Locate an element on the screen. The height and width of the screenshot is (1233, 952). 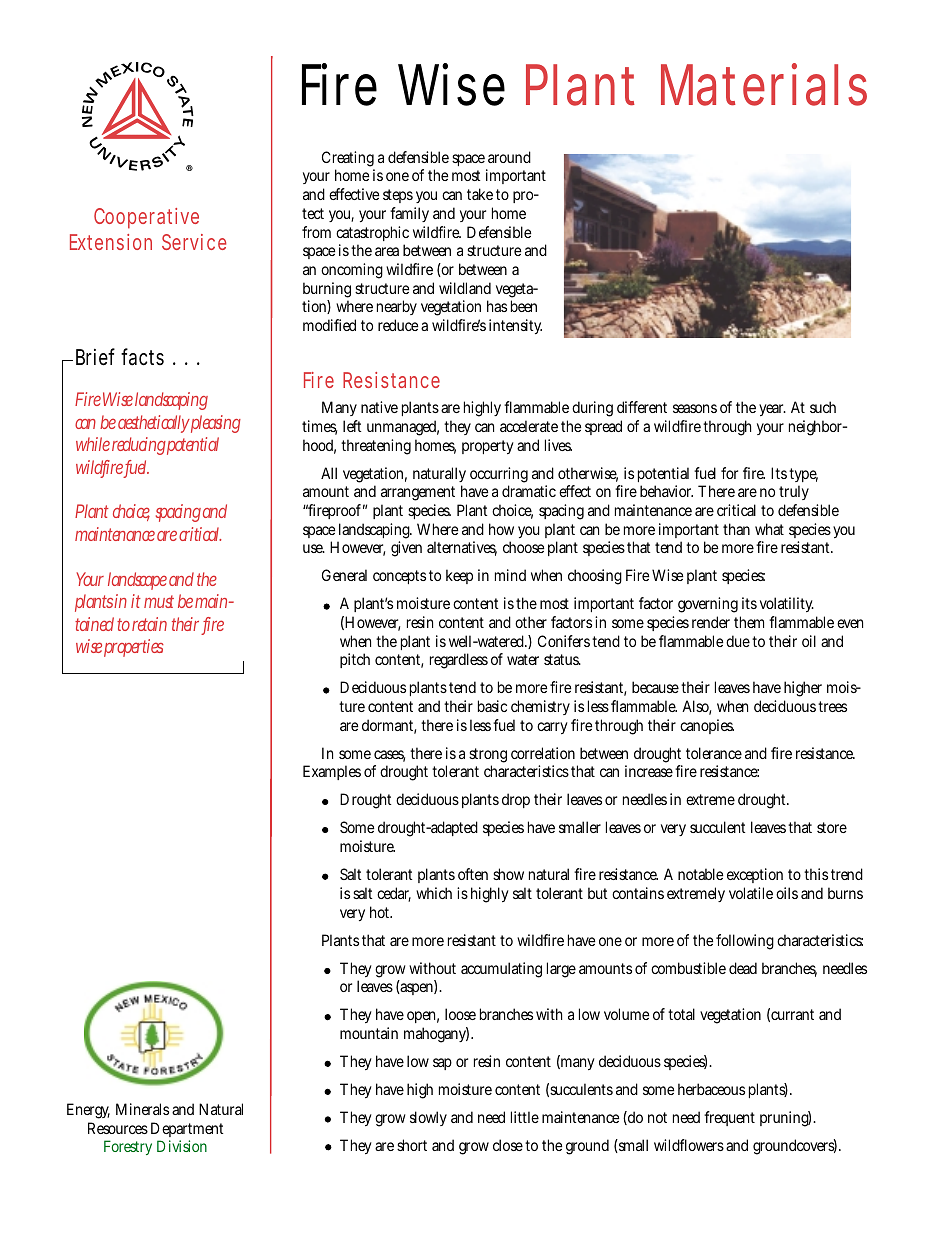
tolerance is located at coordinates (714, 753).
